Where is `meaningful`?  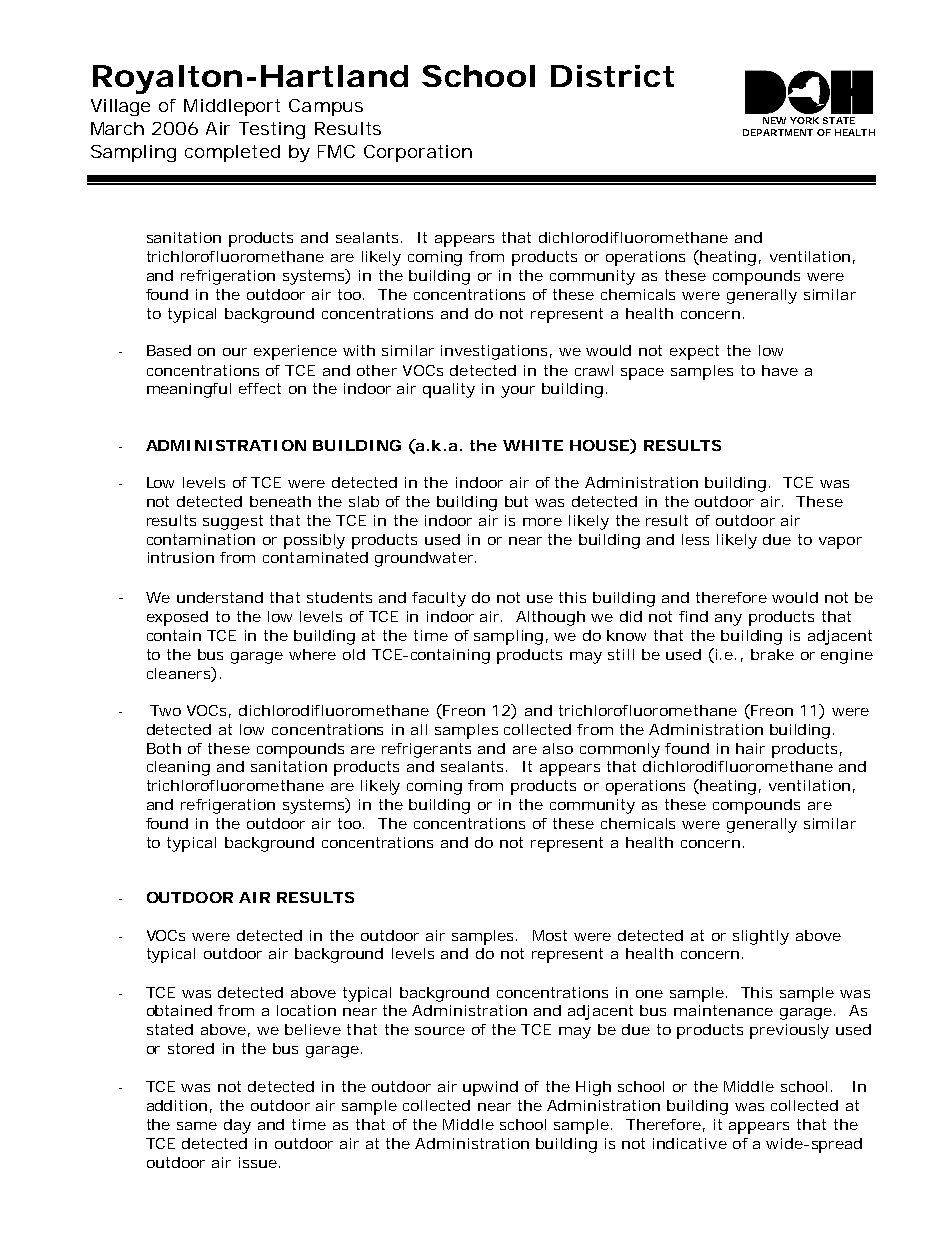 meaningful is located at coordinates (189, 390).
